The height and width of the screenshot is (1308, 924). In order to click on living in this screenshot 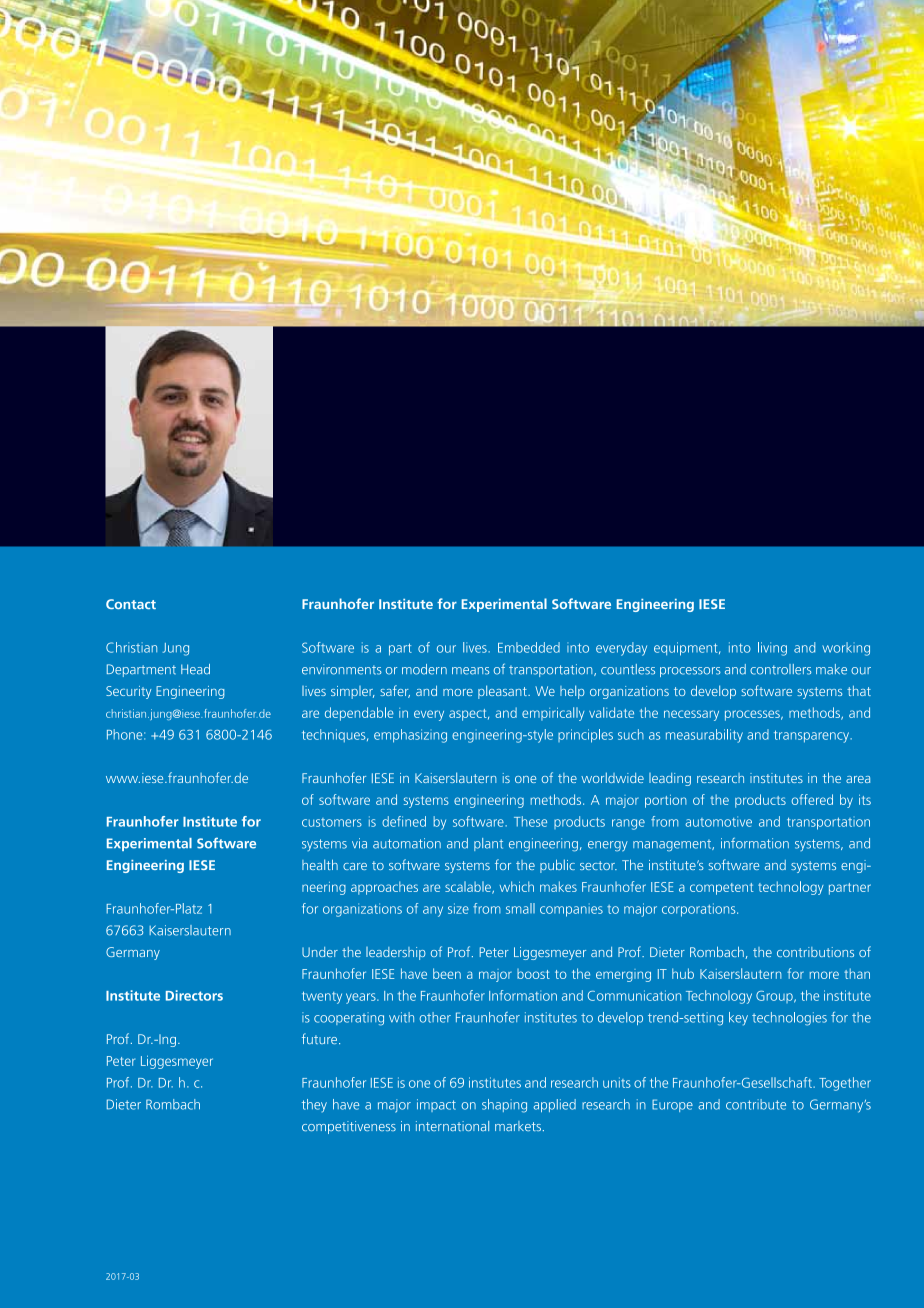, I will do `click(772, 649)`.
